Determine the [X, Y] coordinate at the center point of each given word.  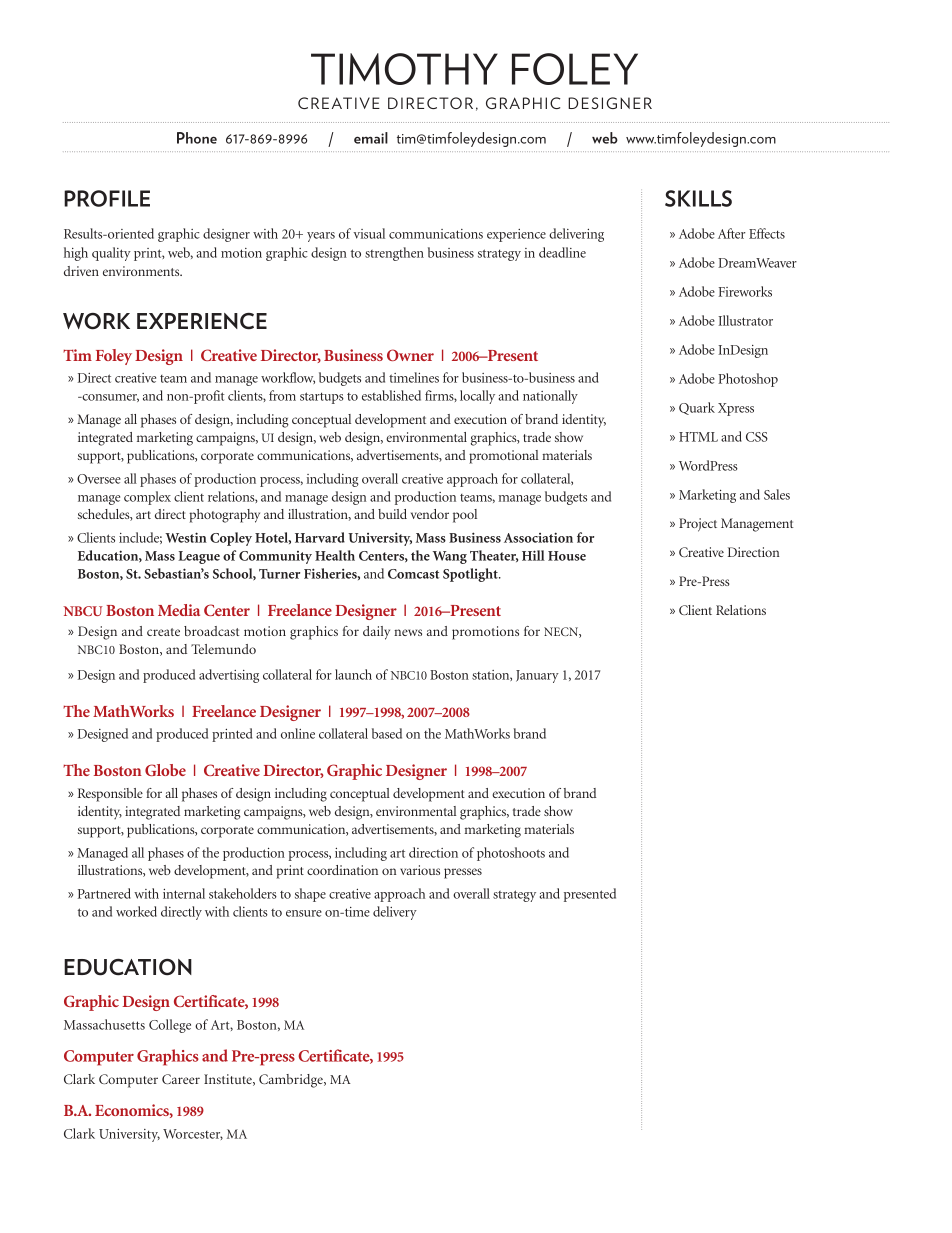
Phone [197, 138]
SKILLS [698, 198]
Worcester [193, 1134]
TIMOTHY [404, 69]
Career [181, 1079]
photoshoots [511, 854]
